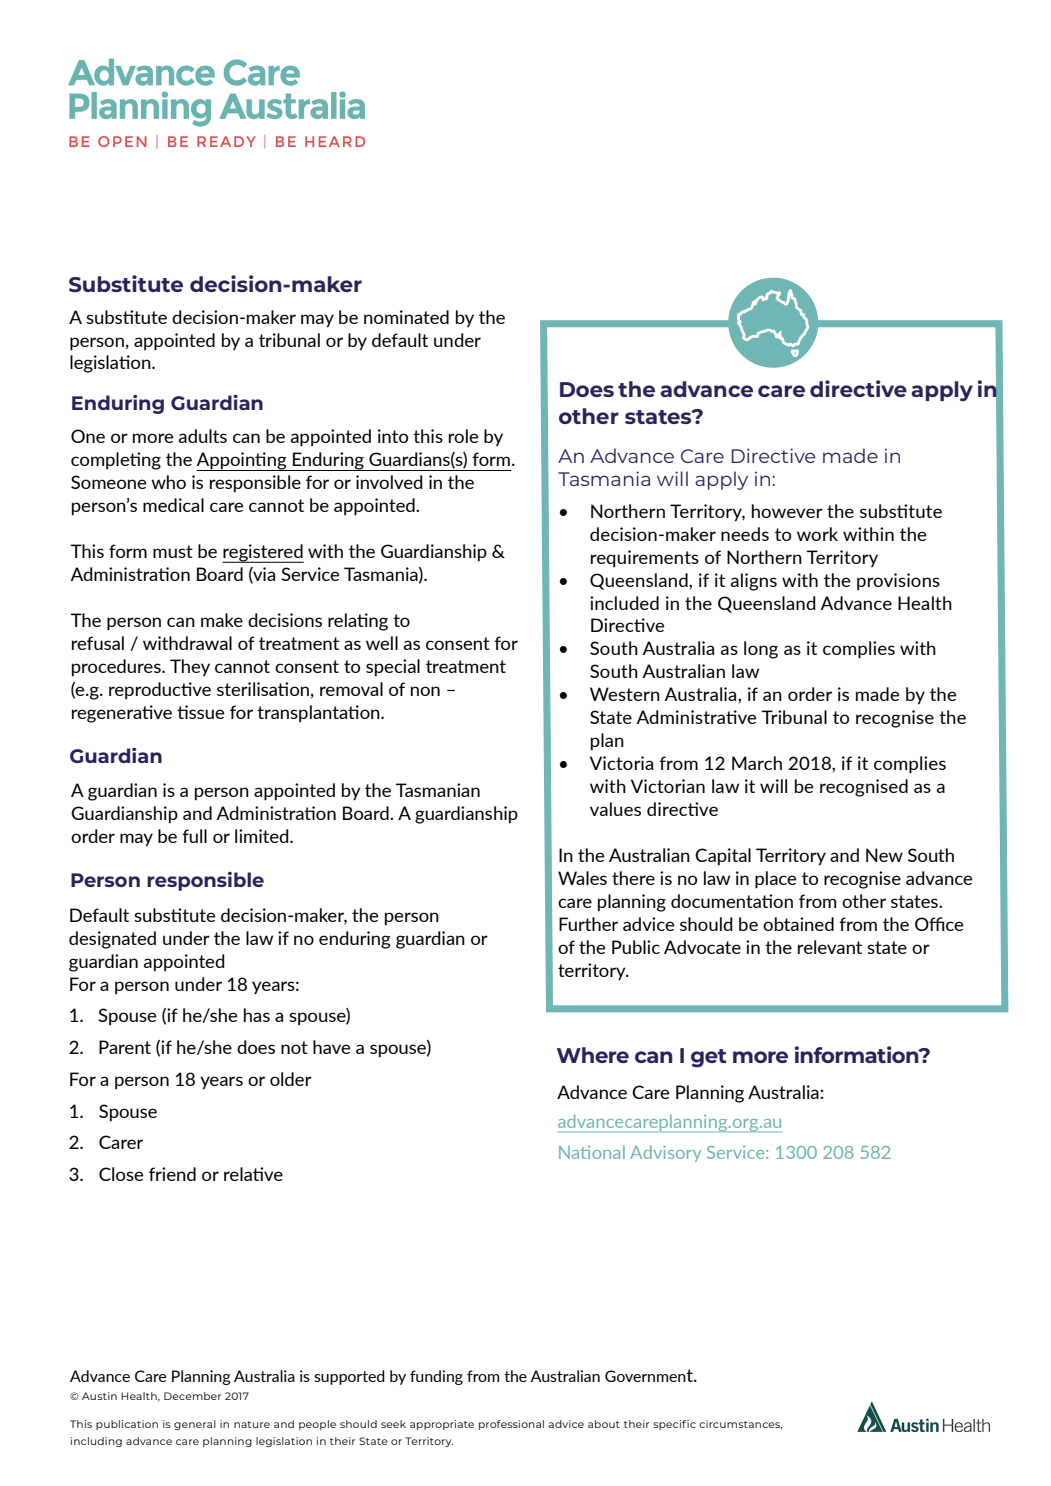  Describe the element at coordinates (425, 691) in the screenshot. I see `non` at that location.
